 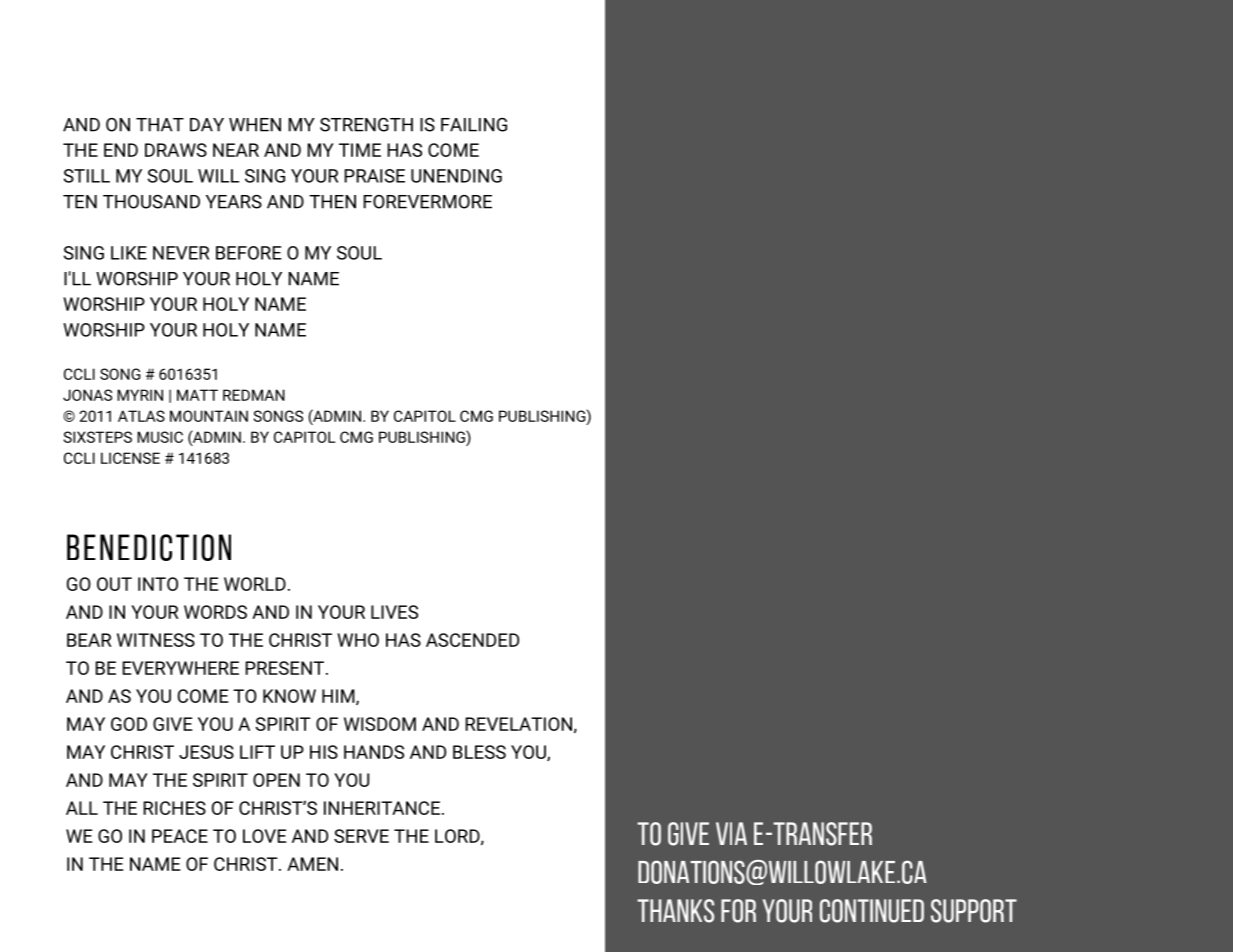 I want to click on DRAWS, so click(x=176, y=150).
